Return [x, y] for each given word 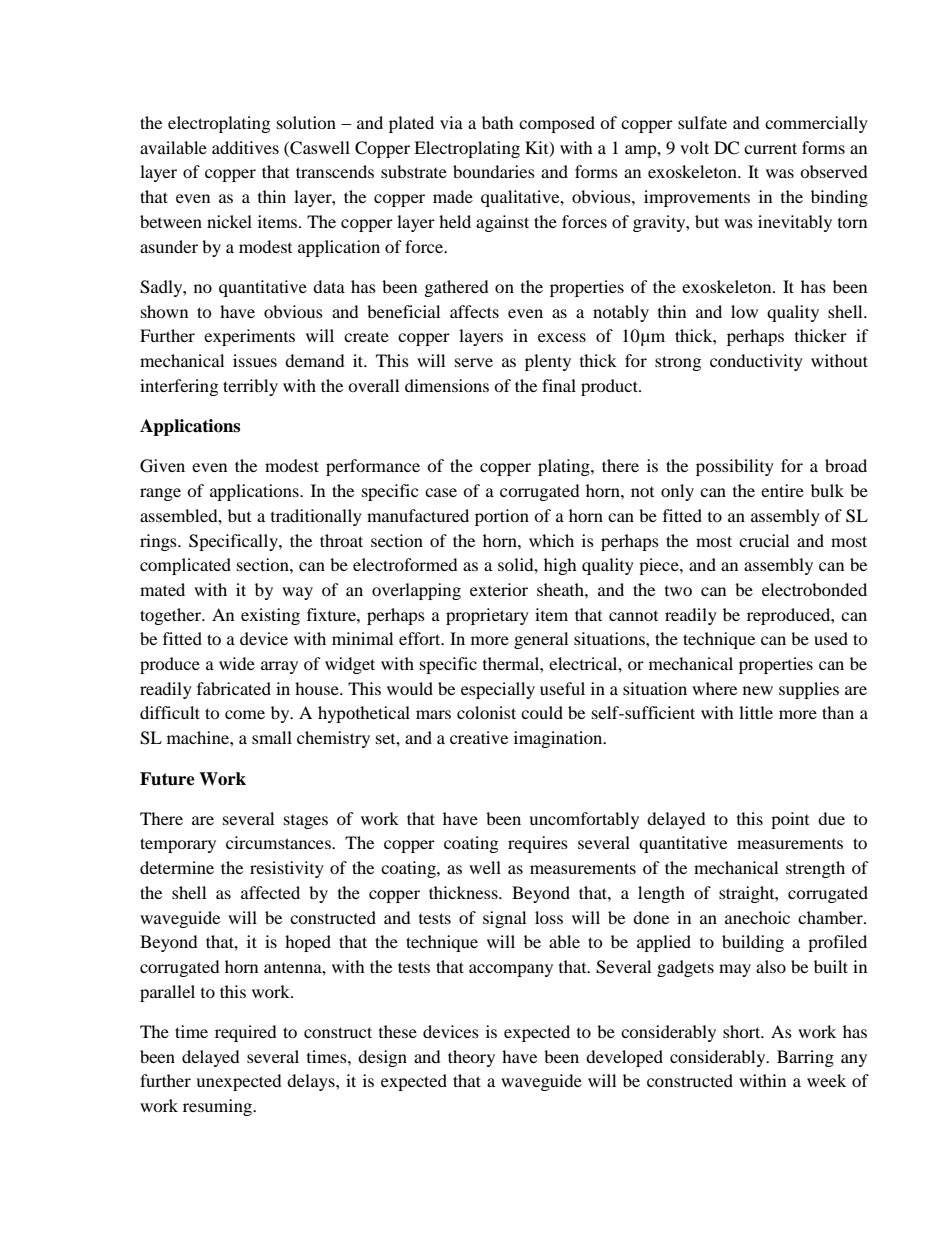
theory [471, 1058]
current [770, 148]
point [790, 820]
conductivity [756, 362]
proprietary [487, 616]
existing [270, 616]
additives [245, 147]
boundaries [494, 171]
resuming [218, 1107]
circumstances [279, 842]
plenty [548, 362]
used [831, 638]
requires [538, 844]
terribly [250, 387]
